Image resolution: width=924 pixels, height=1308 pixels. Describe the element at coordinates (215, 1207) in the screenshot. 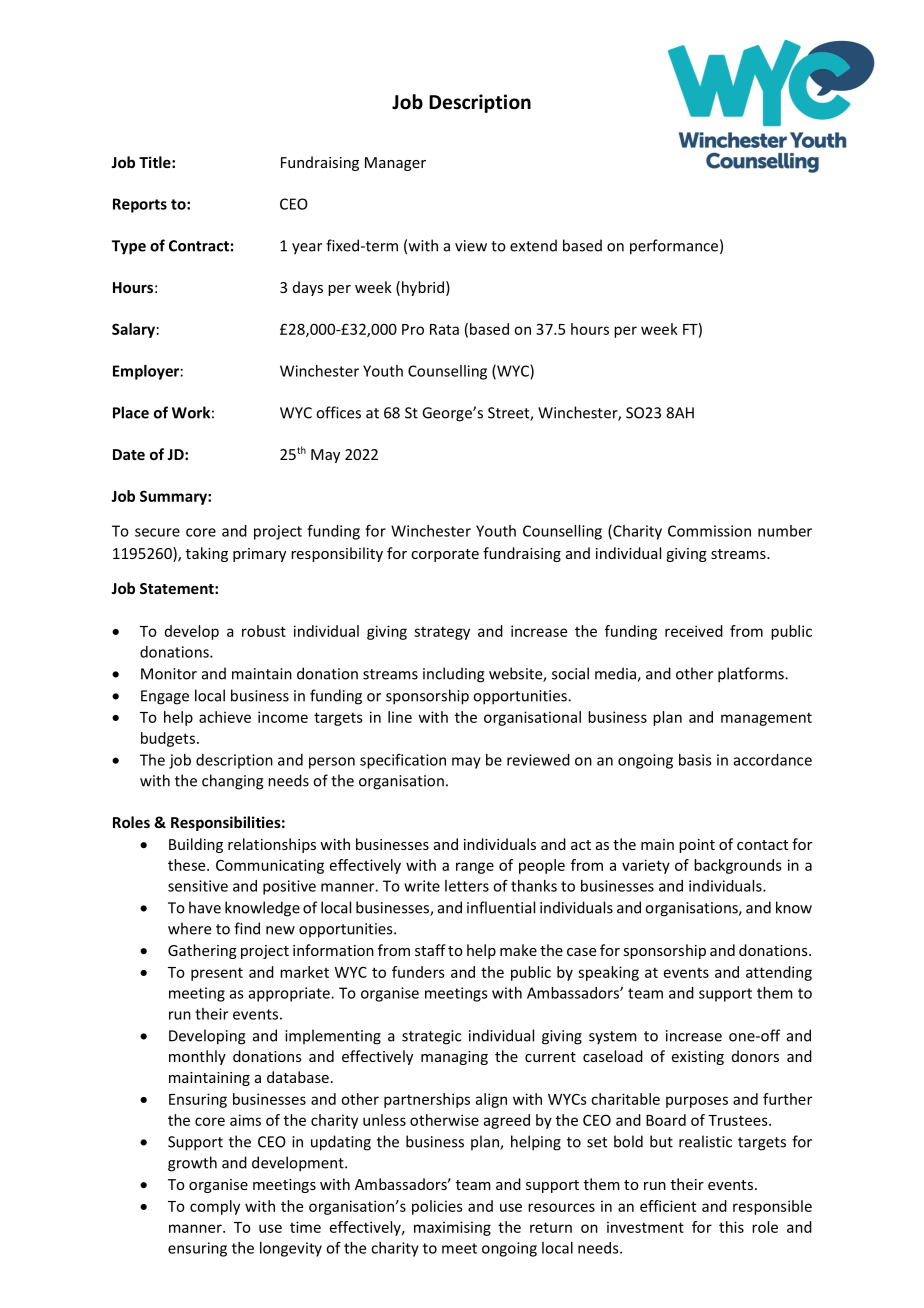

I see `comply` at that location.
